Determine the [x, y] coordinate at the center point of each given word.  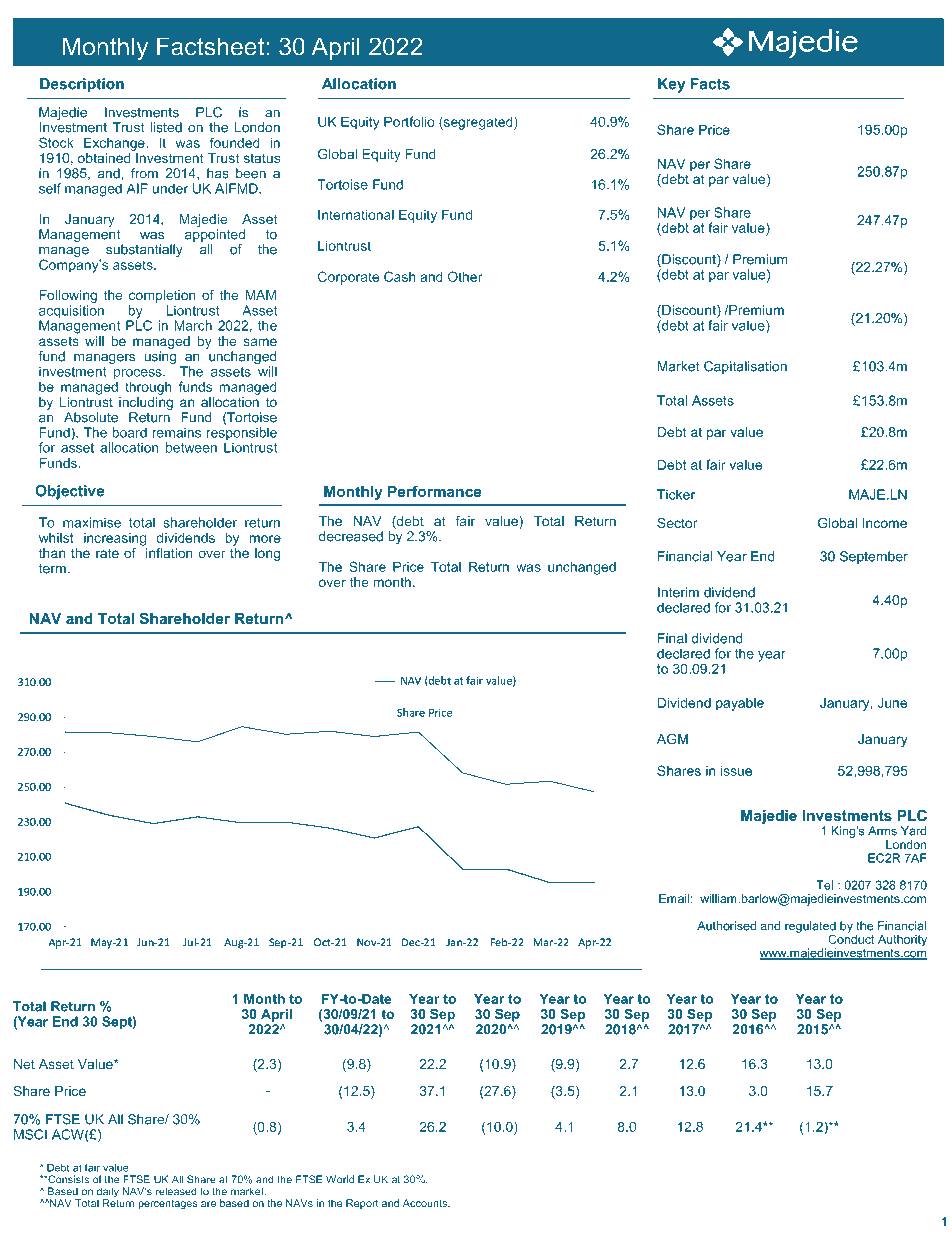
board [130, 432]
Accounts [426, 1203]
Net [24, 1064]
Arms [882, 831]
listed [166, 127]
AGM [672, 739]
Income [885, 523]
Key [671, 85]
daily [108, 1193]
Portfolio [409, 121]
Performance [434, 491]
